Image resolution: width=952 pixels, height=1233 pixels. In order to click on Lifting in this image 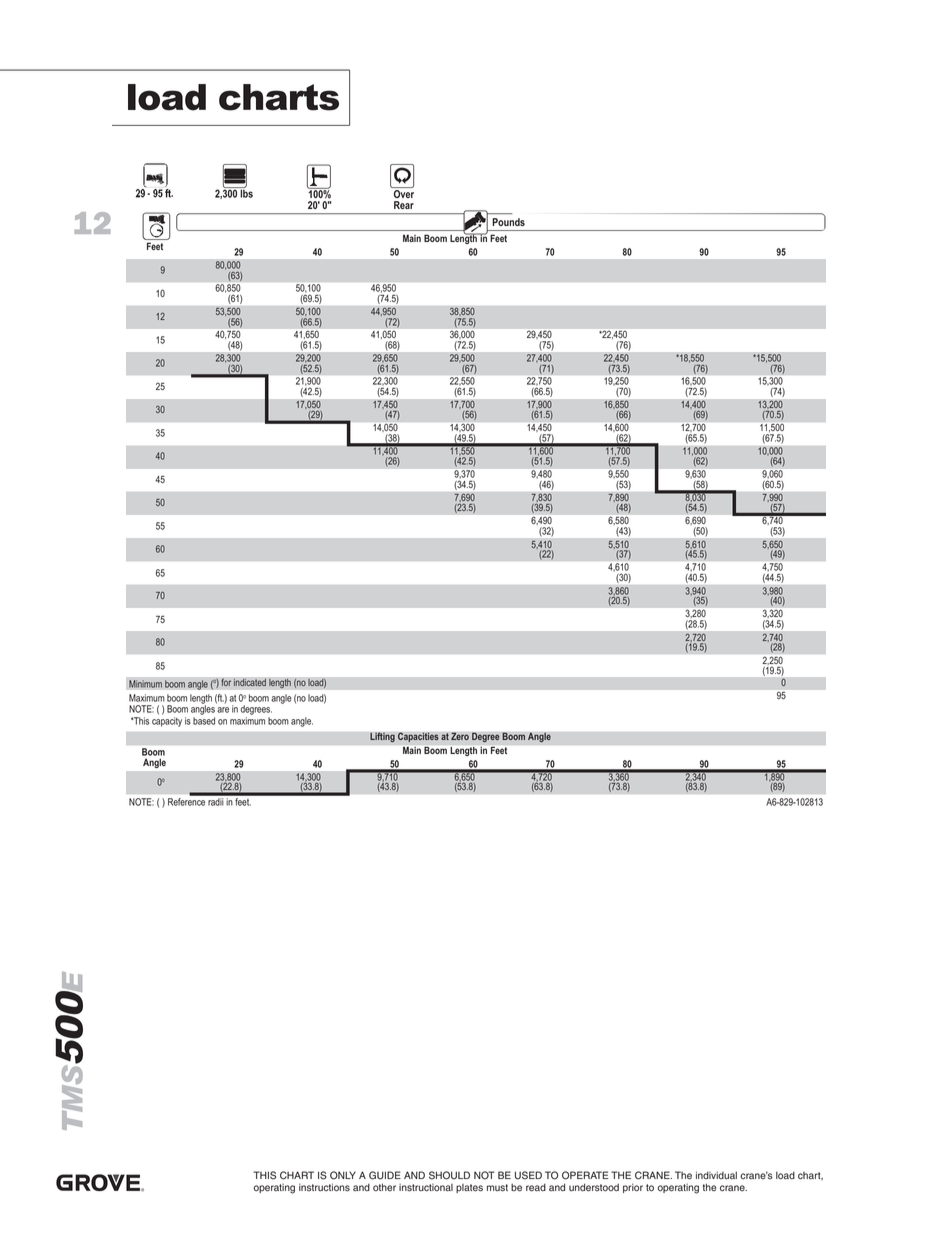, I will do `click(382, 738)`.
